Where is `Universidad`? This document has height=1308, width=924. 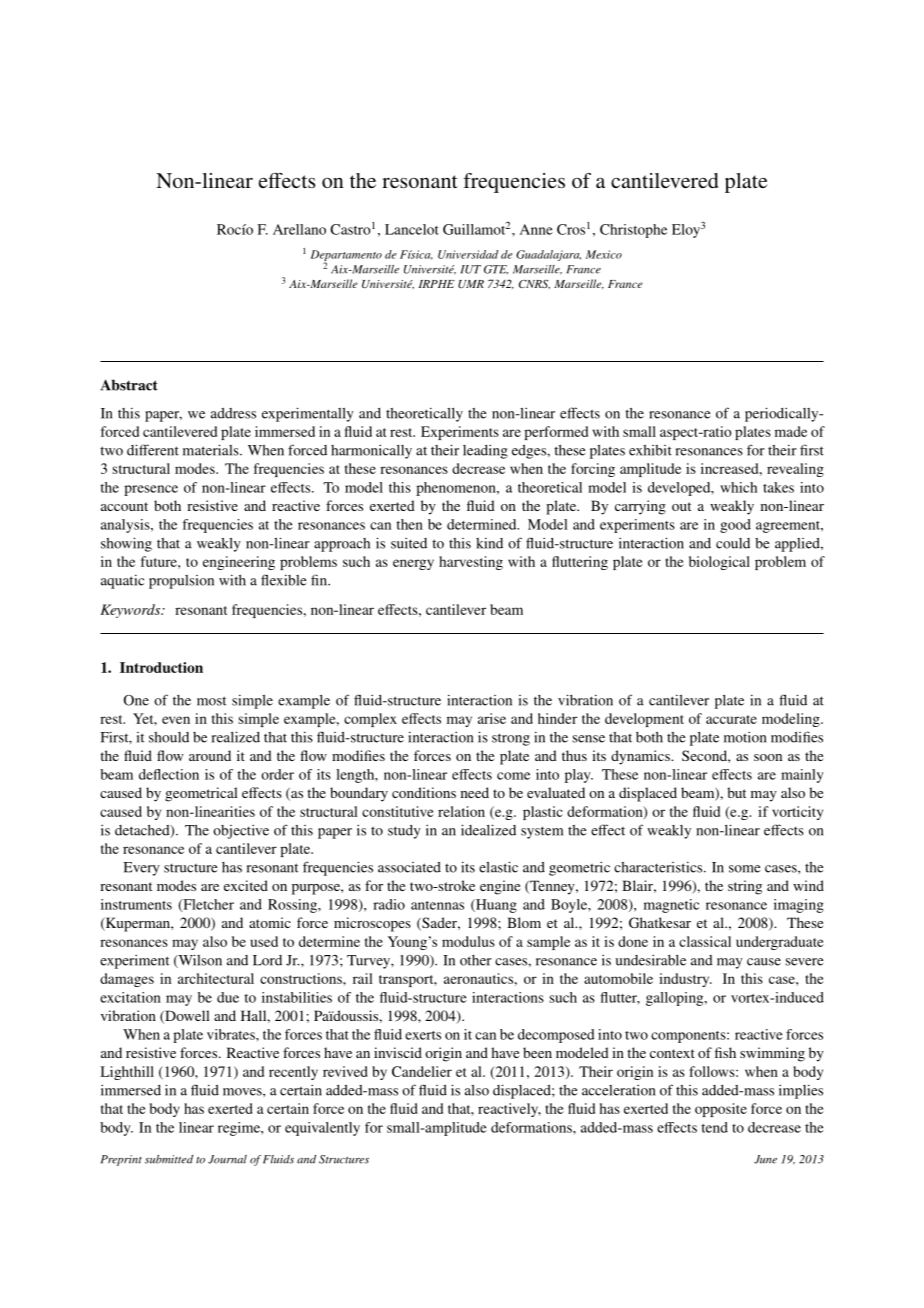
Universidad is located at coordinates (468, 254).
